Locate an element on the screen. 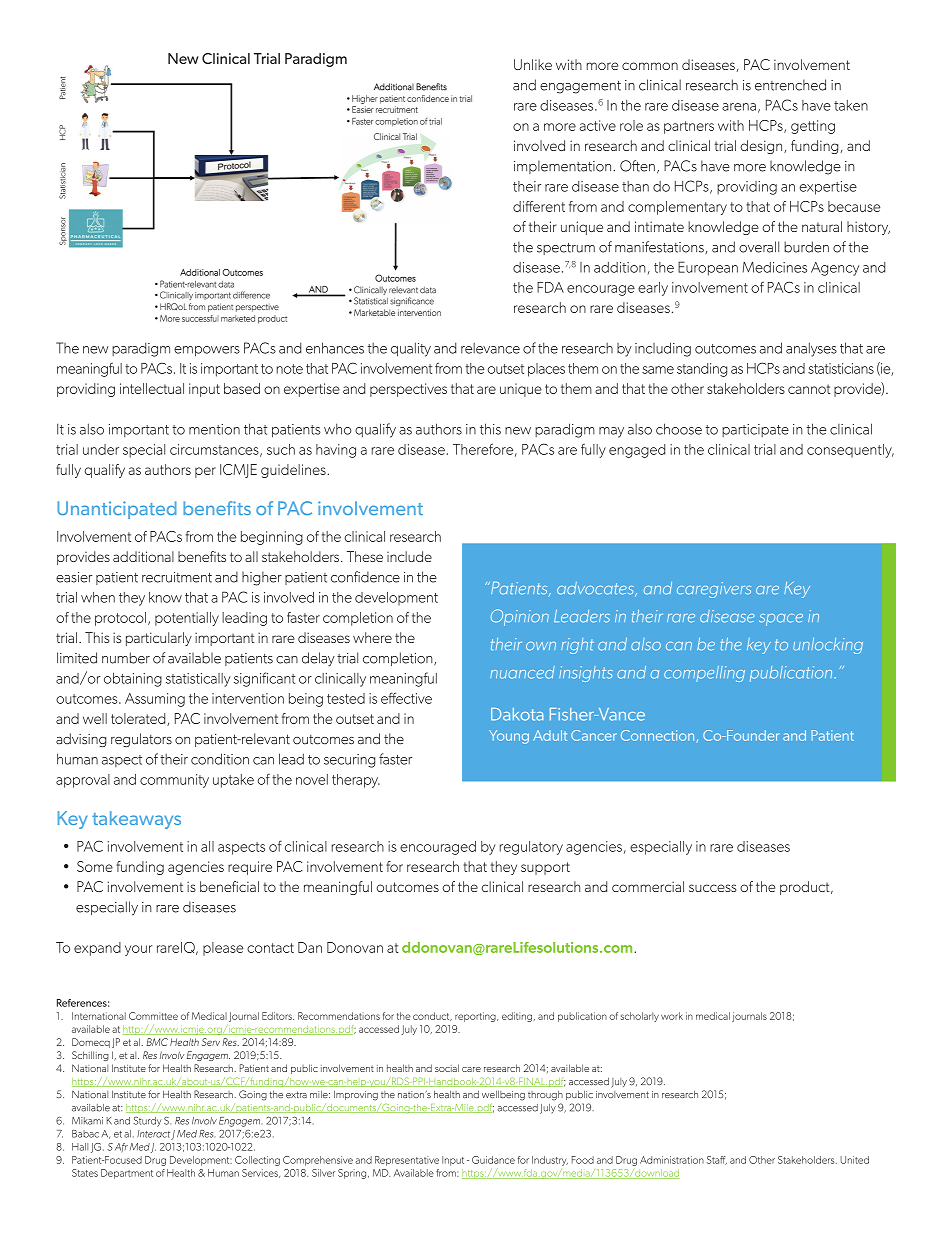  Interact is located at coordinates (153, 1134).
